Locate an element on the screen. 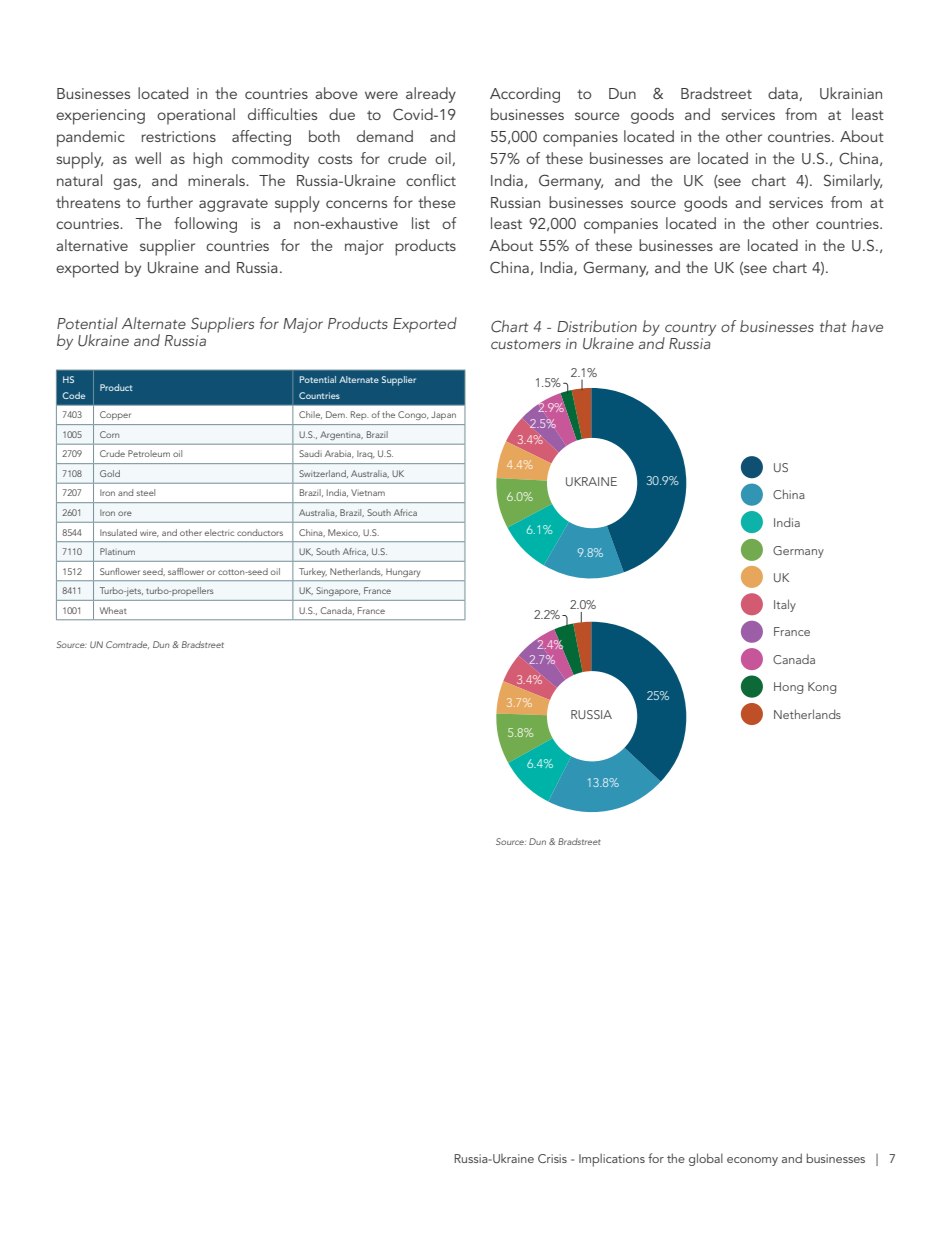 Image resolution: width=952 pixels, height=1233 pixels. data is located at coordinates (784, 94).
